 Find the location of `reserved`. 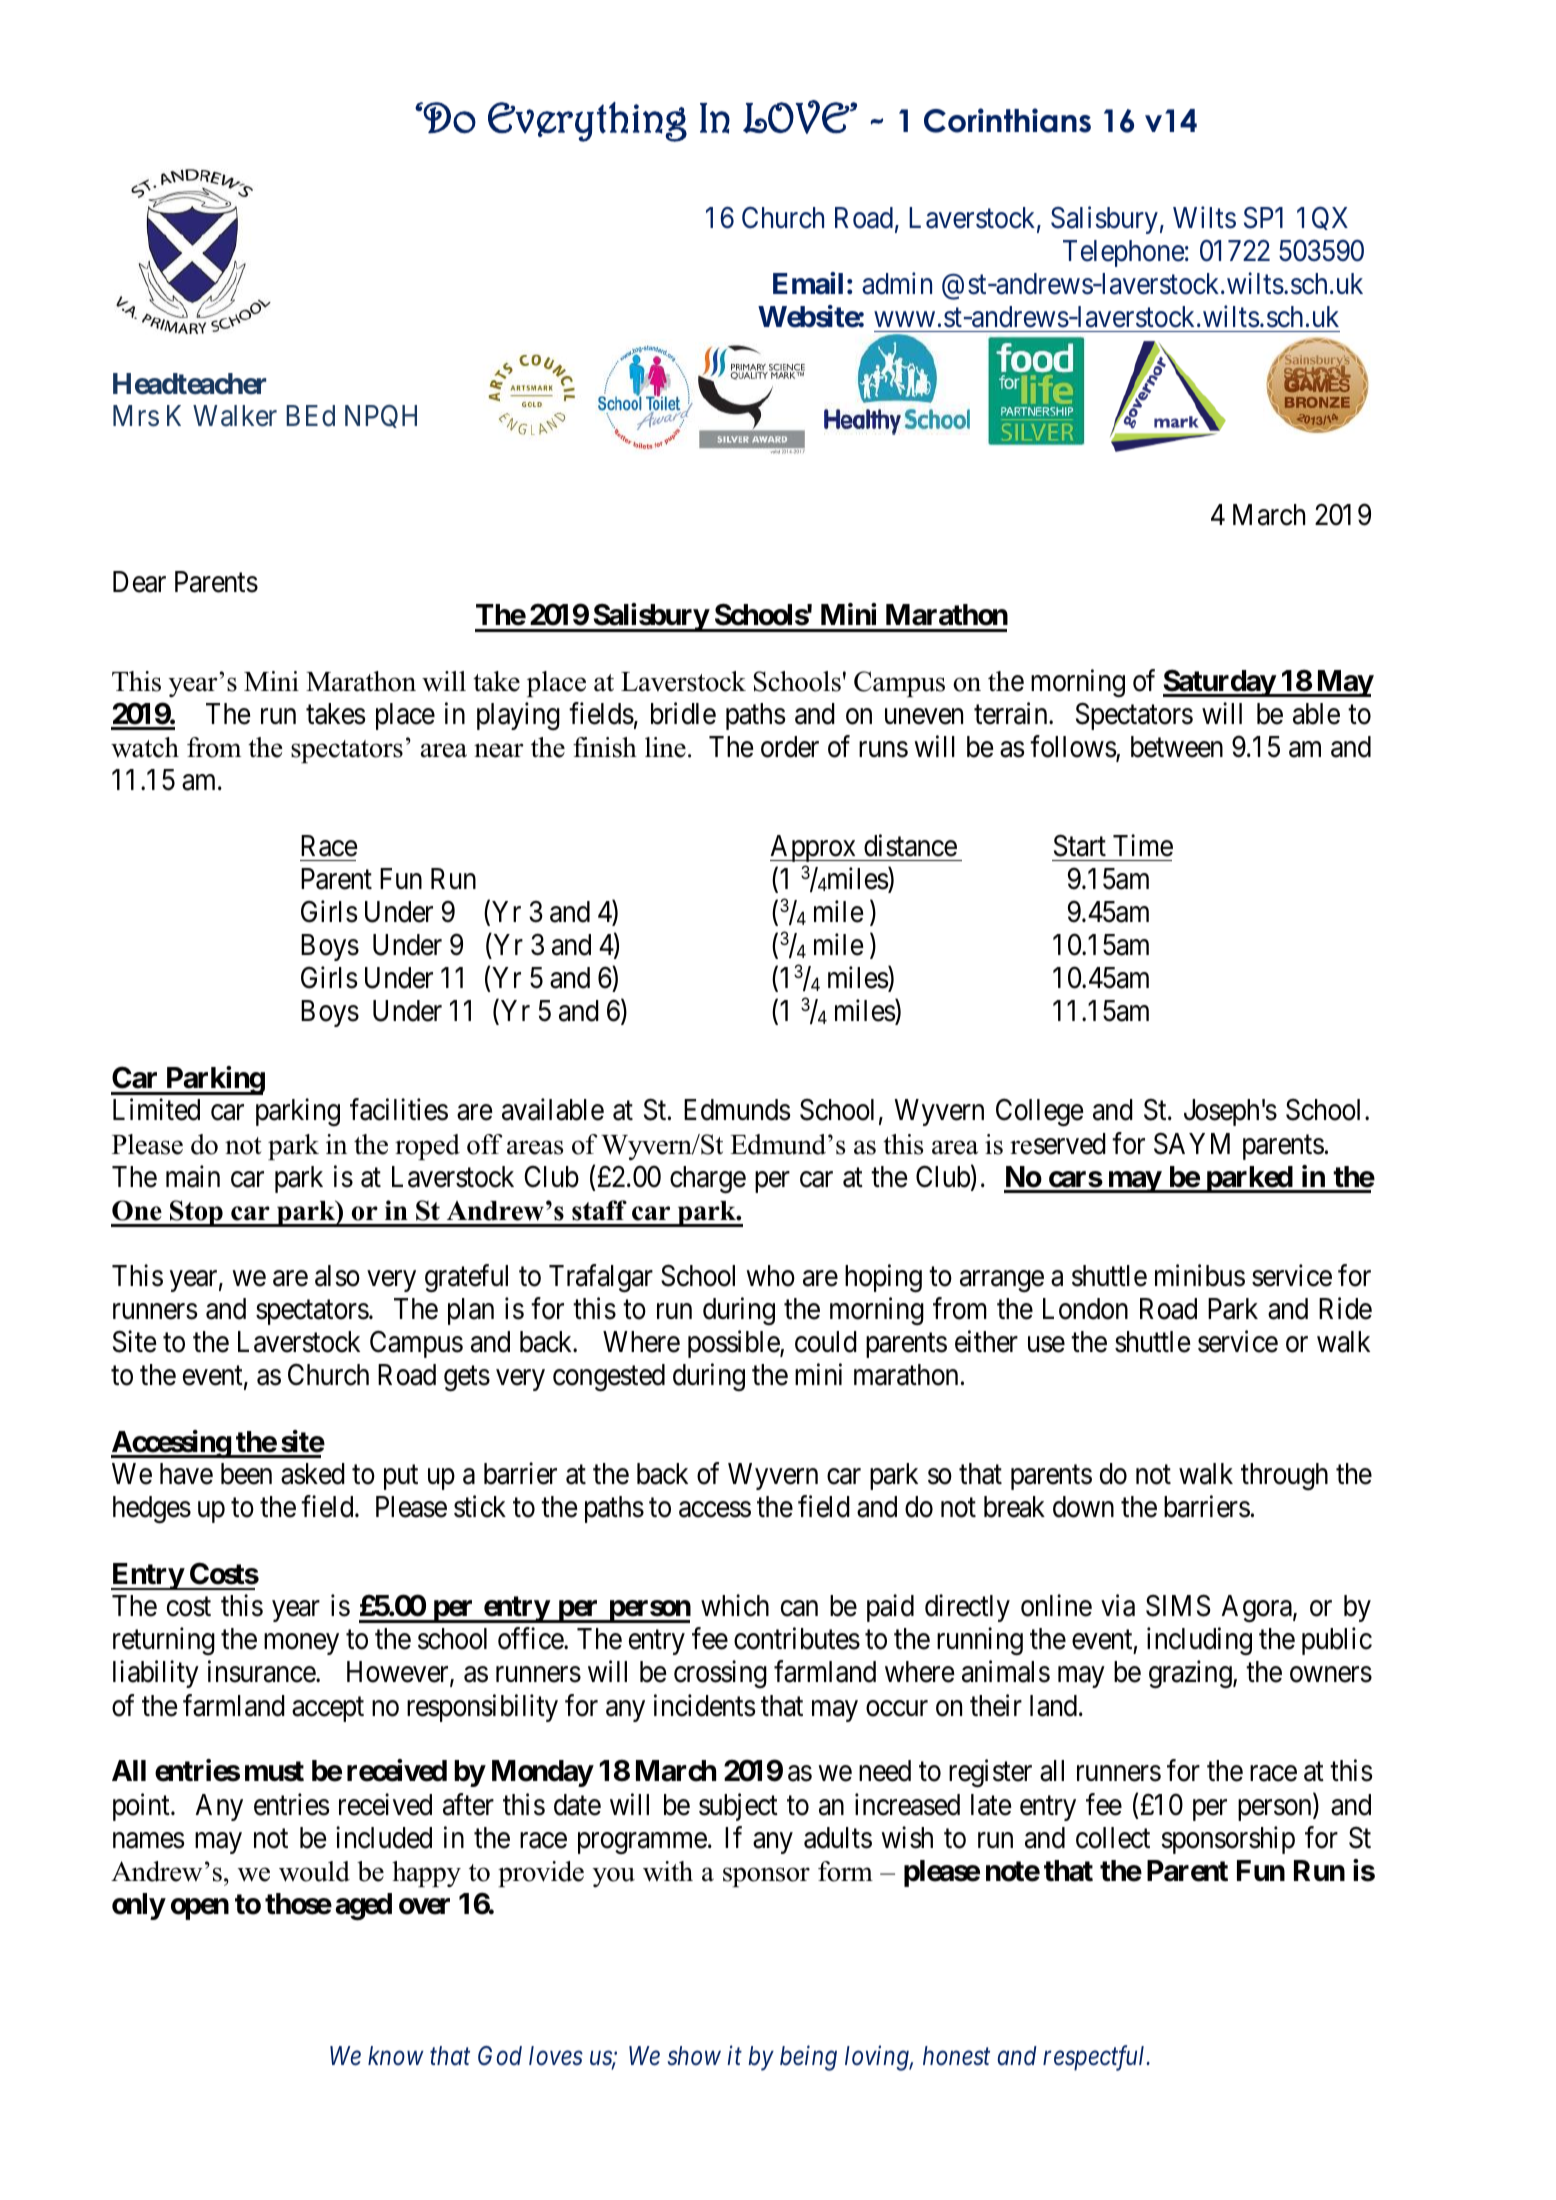

reserved is located at coordinates (1058, 1144).
